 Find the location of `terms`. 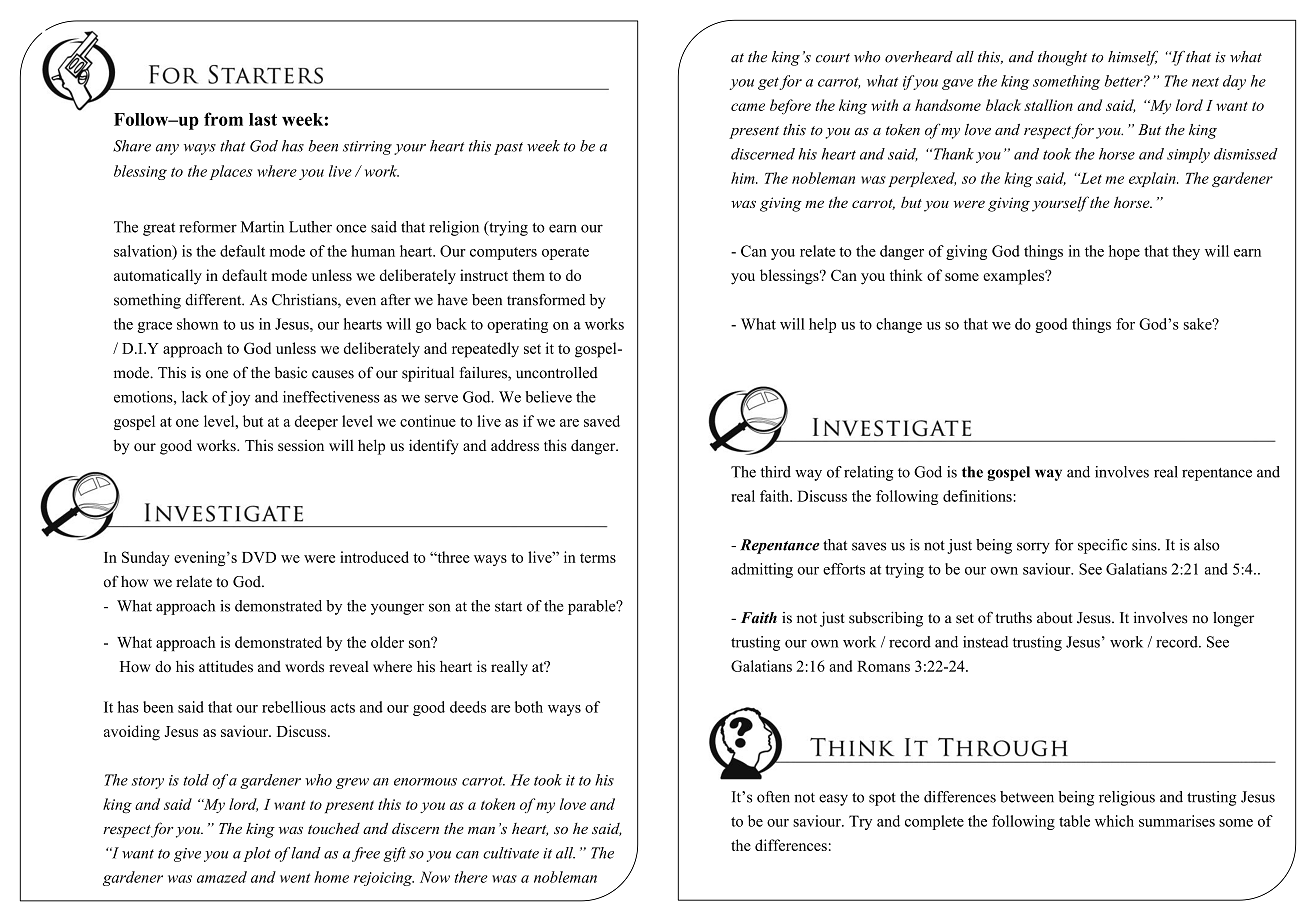

terms is located at coordinates (598, 558).
